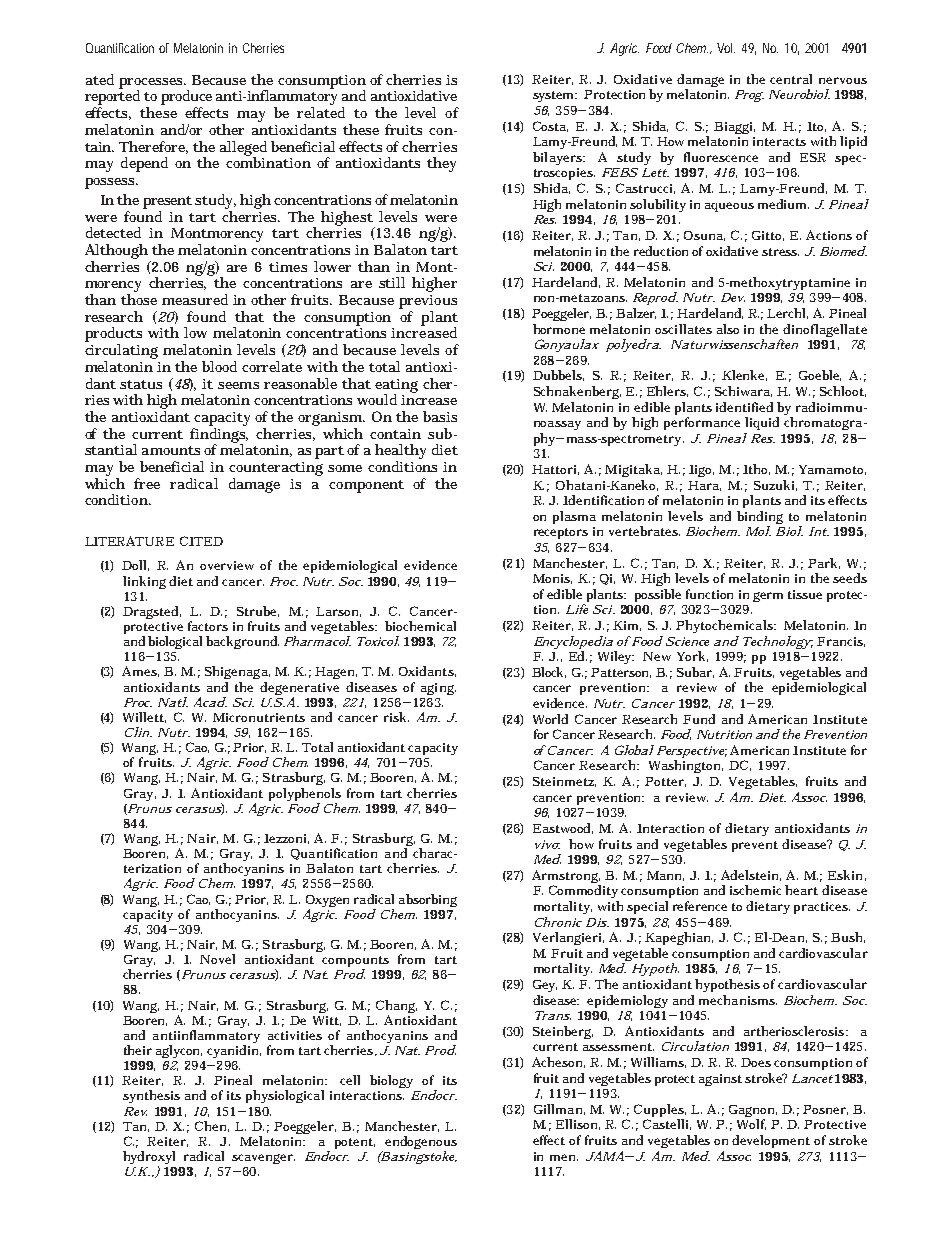  What do you see at coordinates (421, 1144) in the image?
I see `endogenous` at bounding box center [421, 1144].
